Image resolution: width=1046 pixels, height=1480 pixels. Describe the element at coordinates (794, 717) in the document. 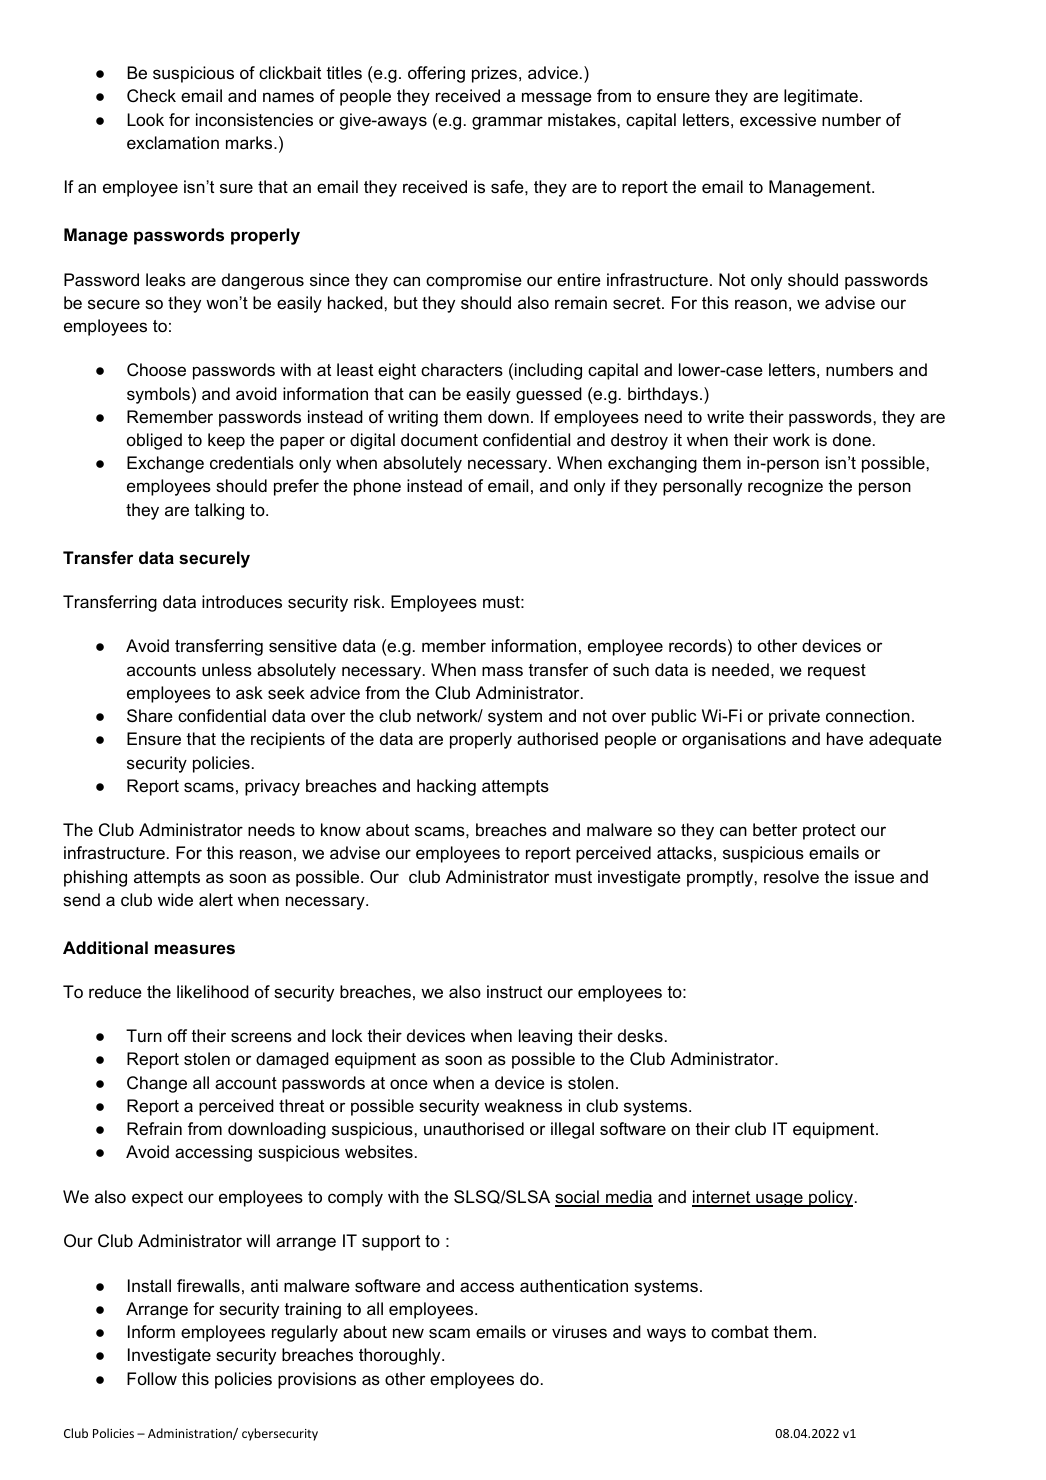

I see `private` at that location.
